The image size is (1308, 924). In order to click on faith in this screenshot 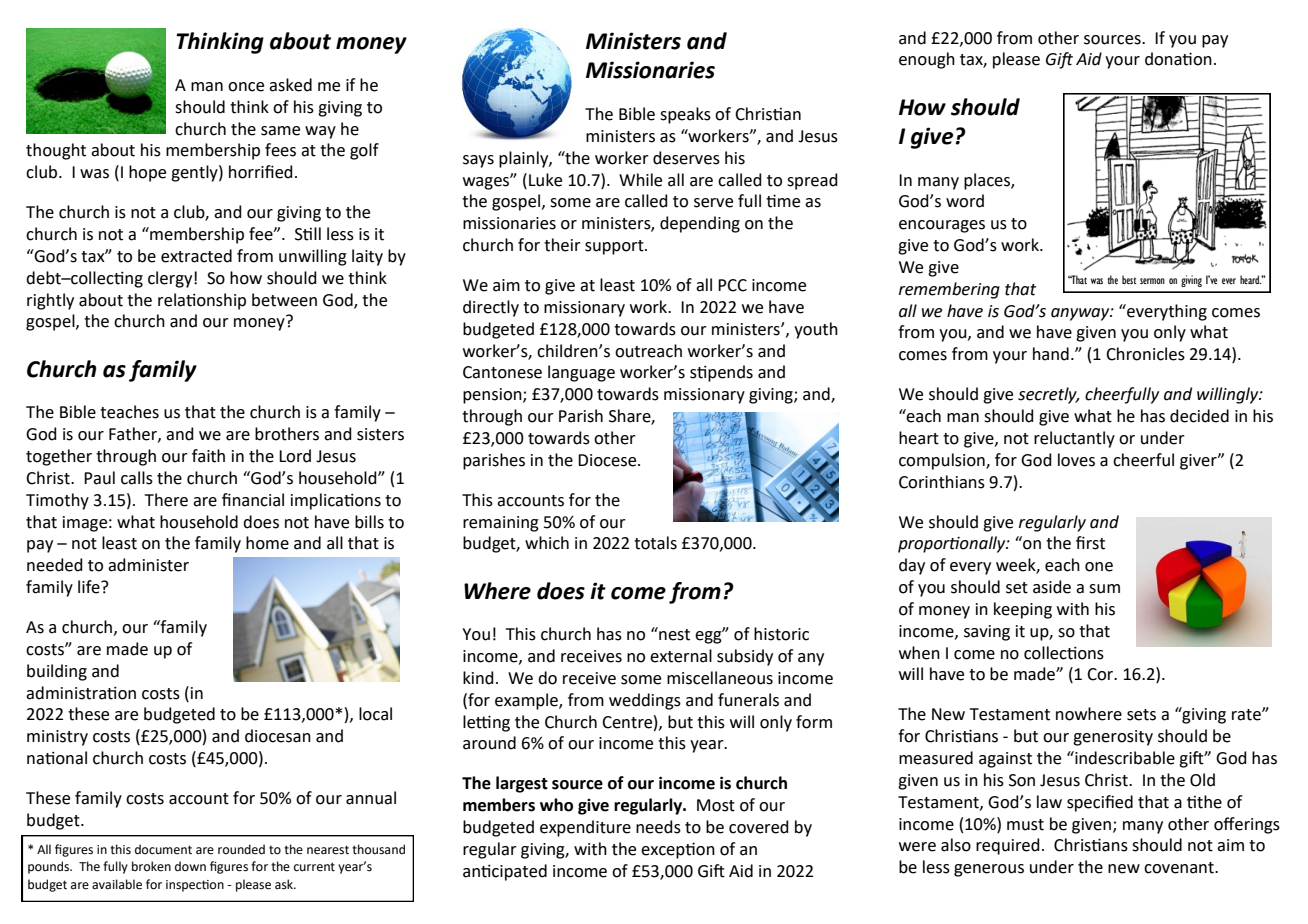, I will do `click(208, 456)`.
